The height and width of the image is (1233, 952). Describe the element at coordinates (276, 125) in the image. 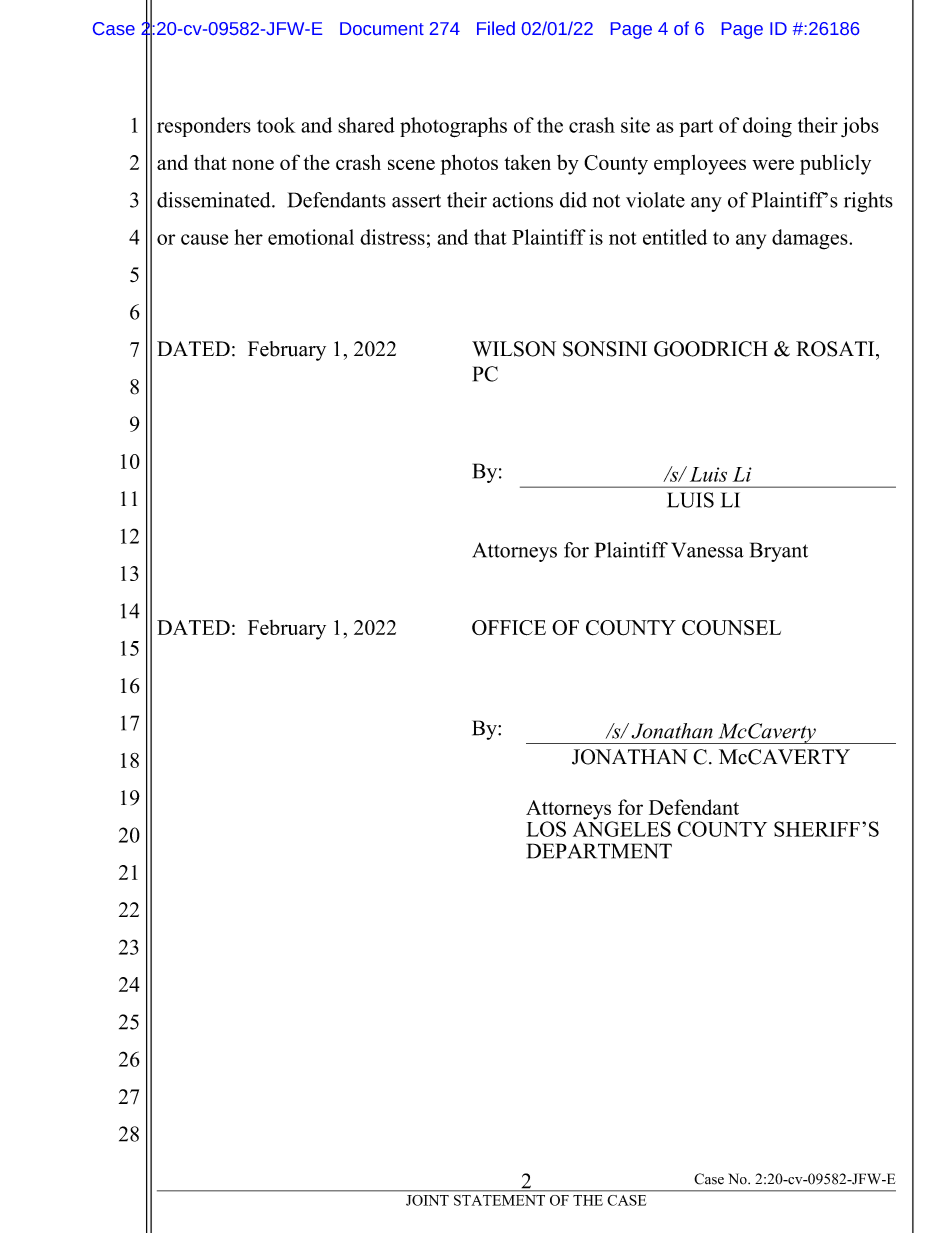

I see `took` at that location.
